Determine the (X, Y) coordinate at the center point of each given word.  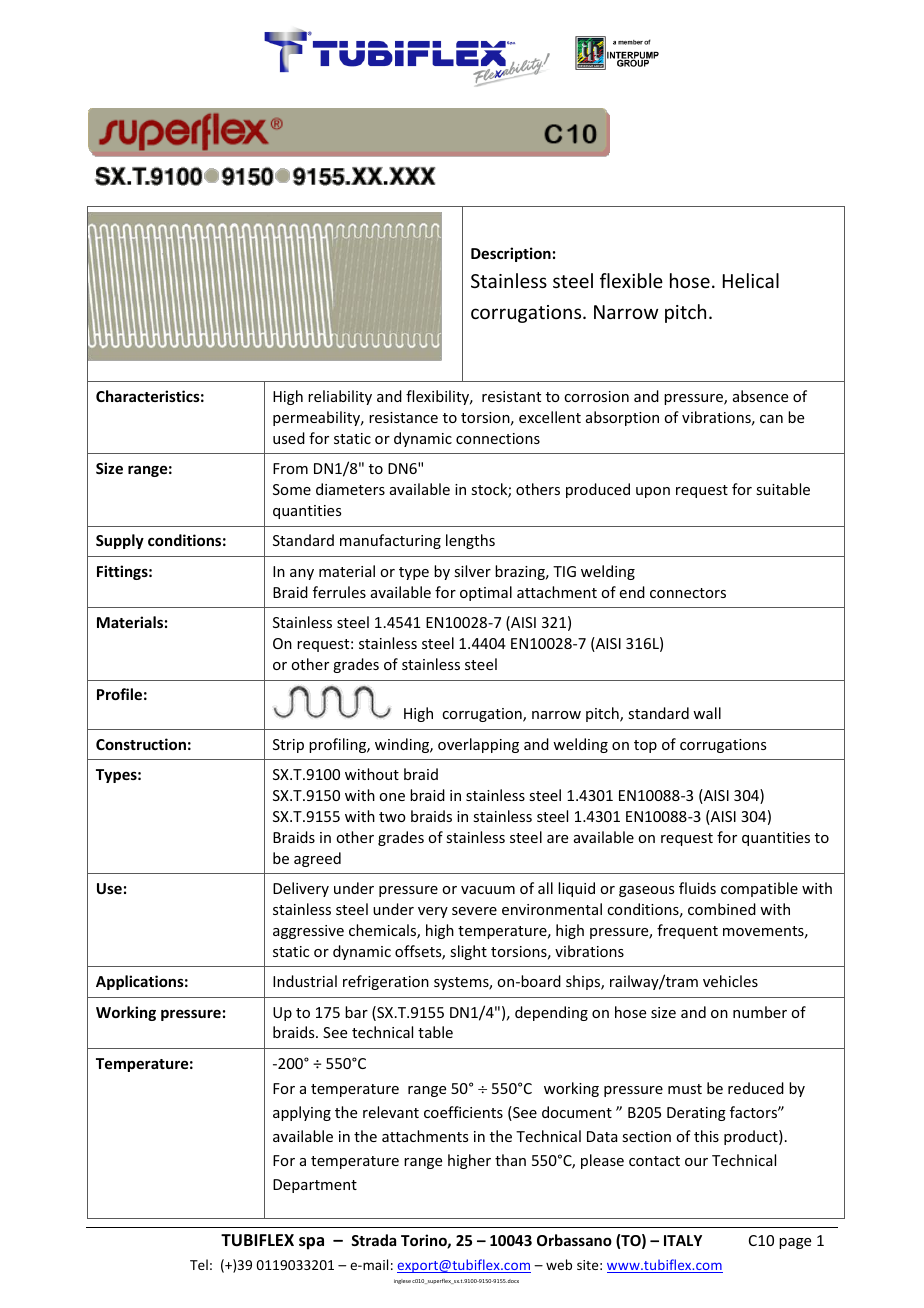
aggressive (308, 932)
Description (511, 254)
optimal (486, 593)
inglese (402, 1281)
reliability (340, 397)
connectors (688, 593)
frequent (687, 931)
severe (474, 911)
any (302, 574)
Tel (199, 1264)
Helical (751, 280)
